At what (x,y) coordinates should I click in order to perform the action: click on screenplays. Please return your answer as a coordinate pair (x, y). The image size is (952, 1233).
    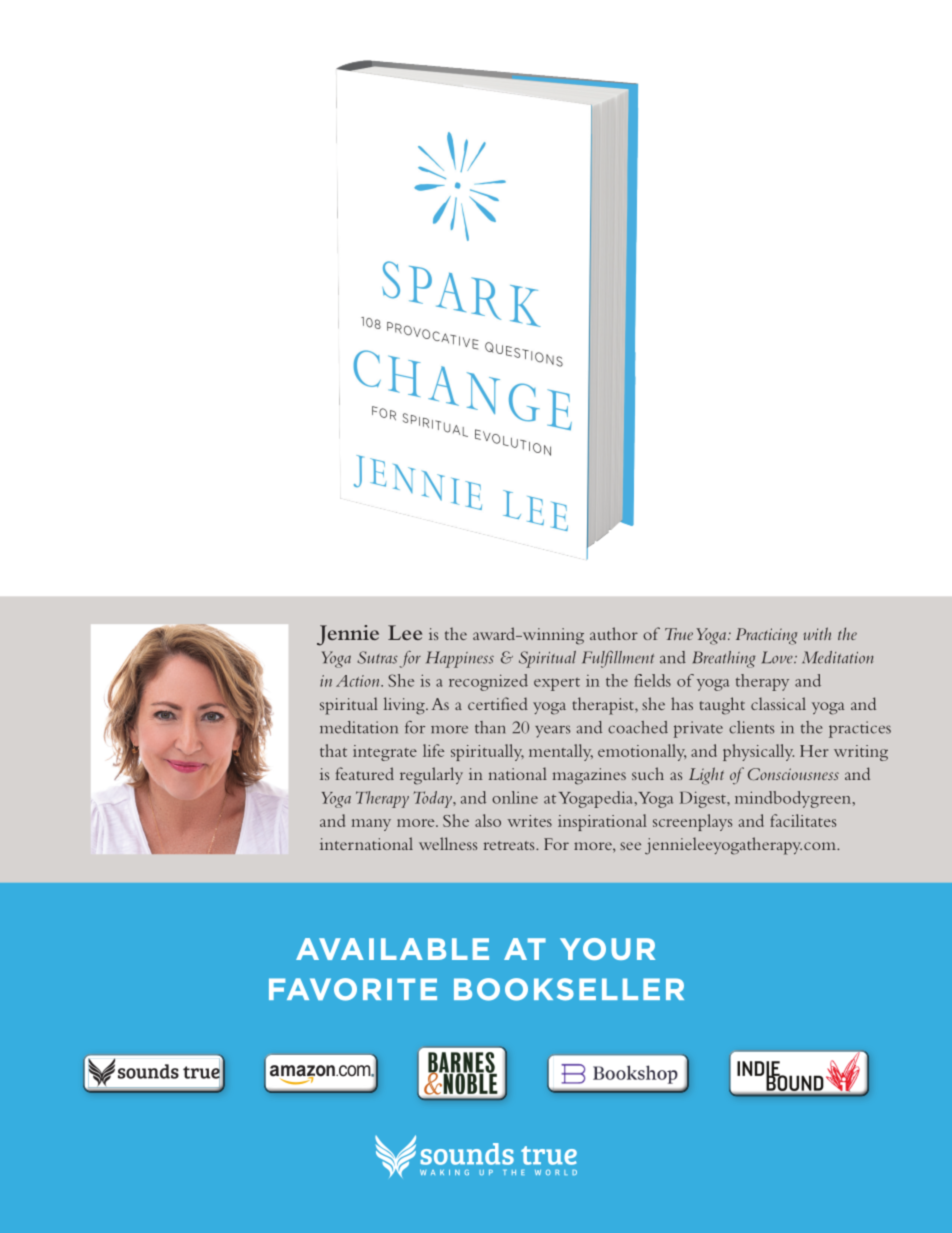
    Looking at the image, I should click on (692, 822).
